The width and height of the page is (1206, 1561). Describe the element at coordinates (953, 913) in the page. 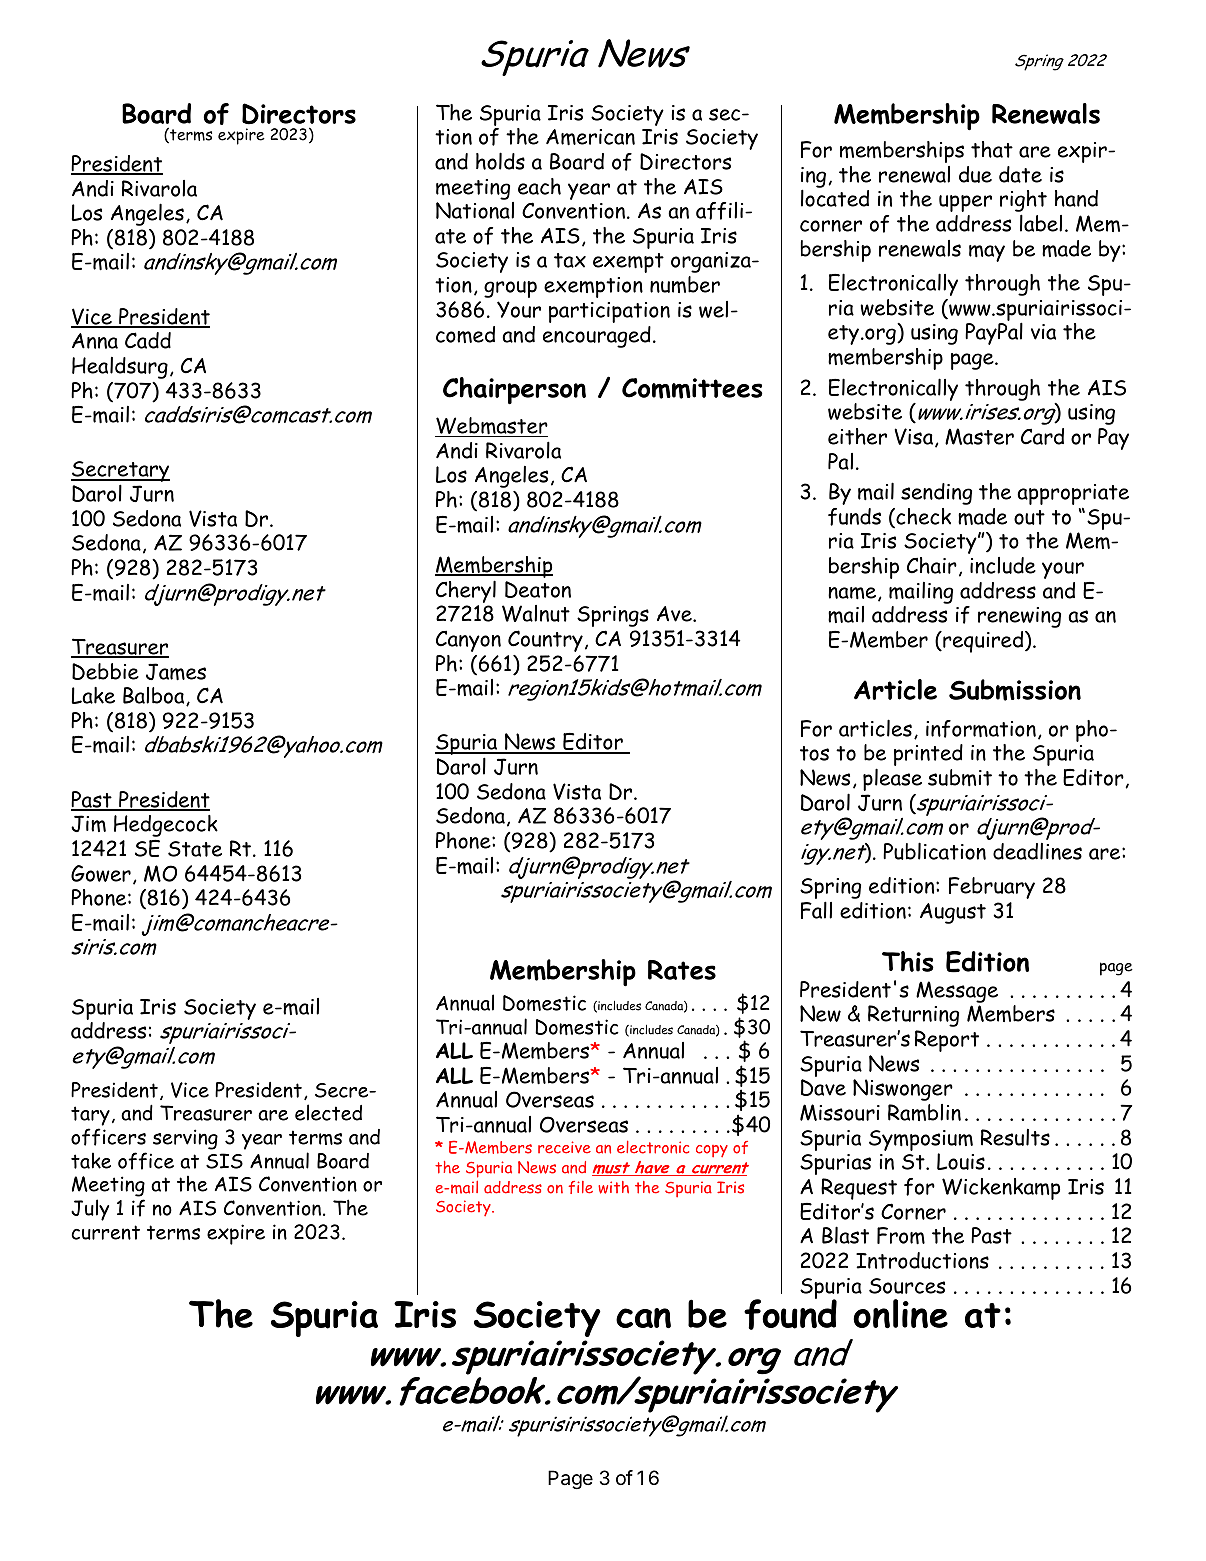

I see `August` at that location.
